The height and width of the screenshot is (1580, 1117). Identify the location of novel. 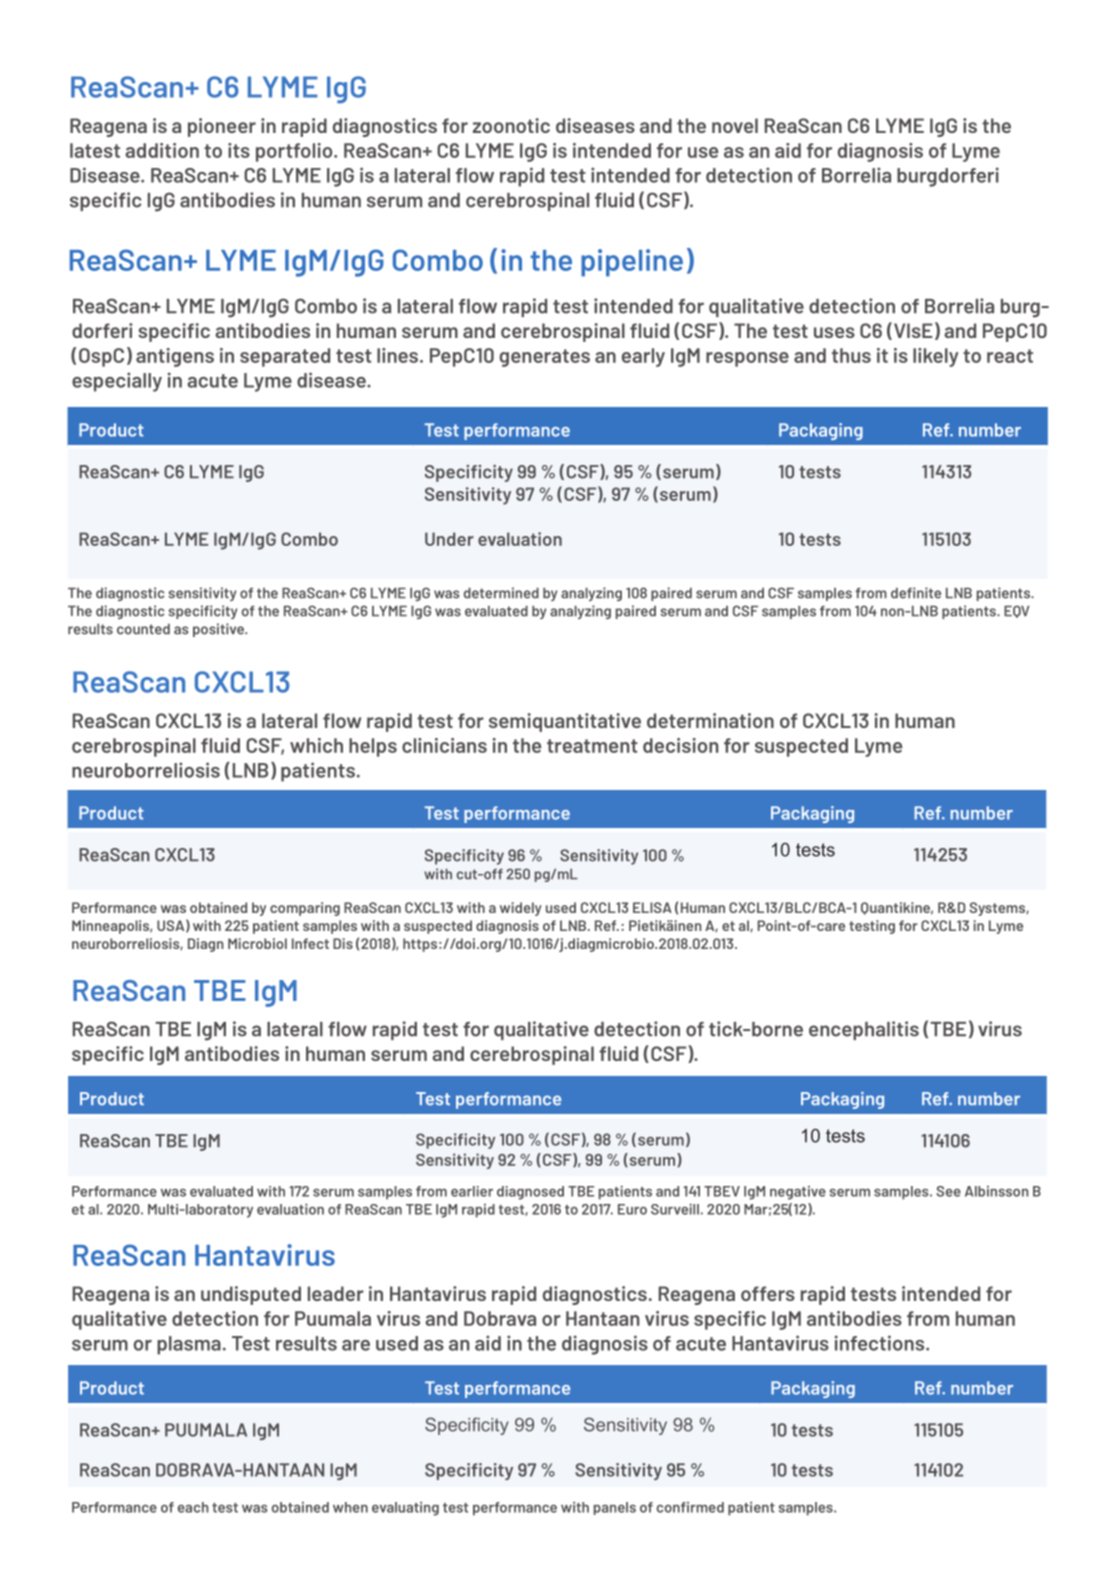
(735, 125).
